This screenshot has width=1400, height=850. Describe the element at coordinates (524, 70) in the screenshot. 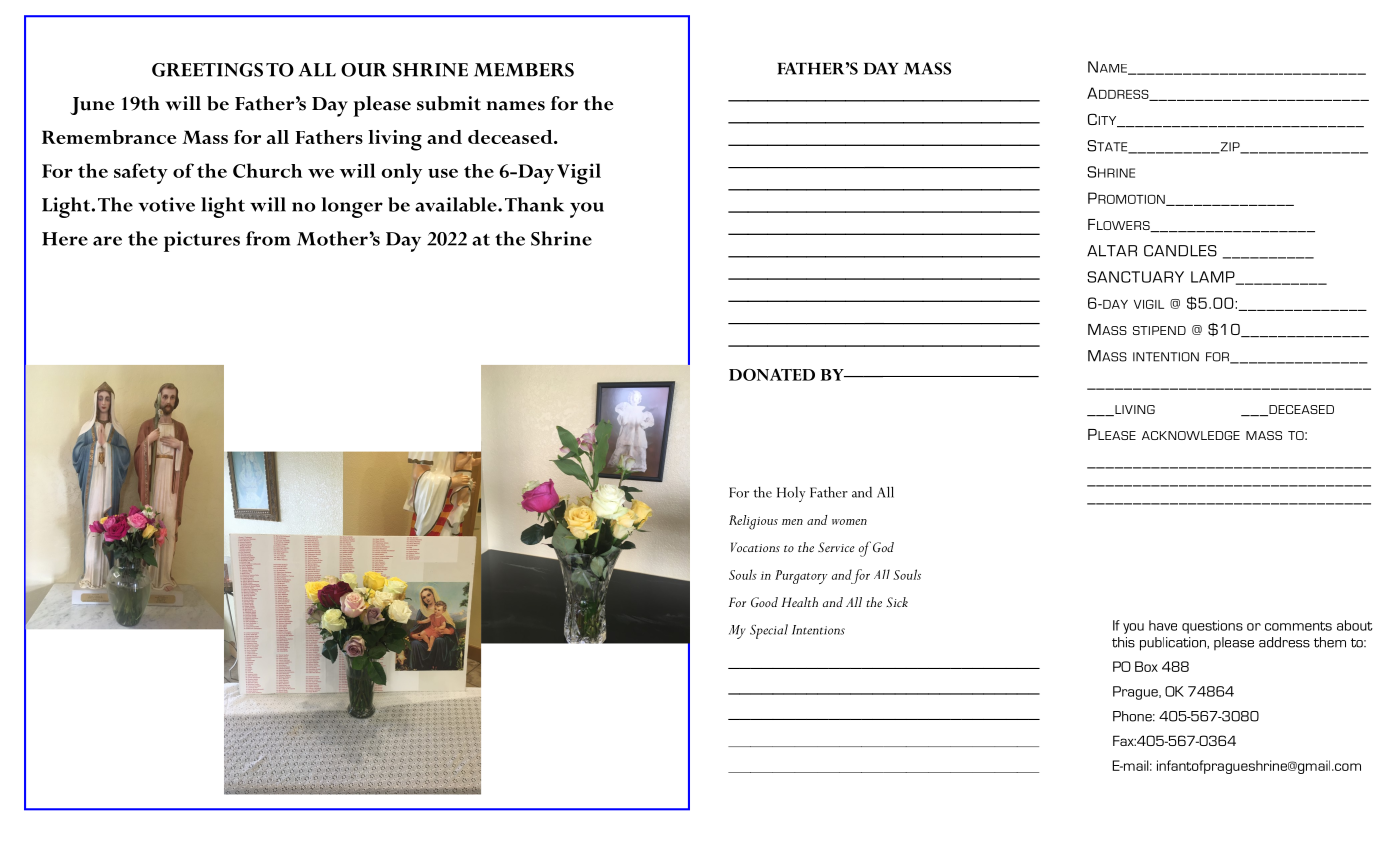

I see `MEMBERS` at that location.
